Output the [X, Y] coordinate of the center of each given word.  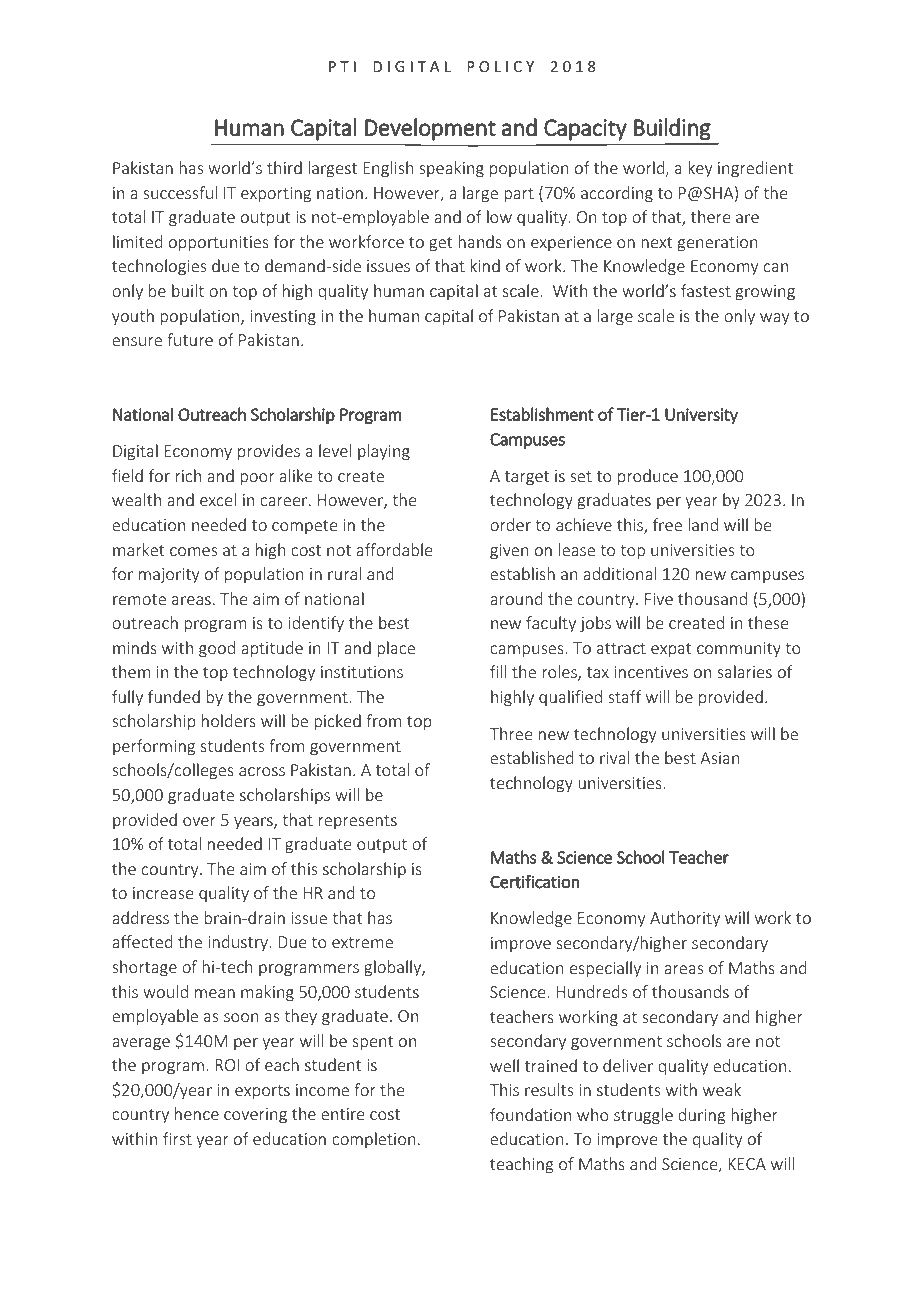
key [700, 169]
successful [180, 192]
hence [197, 1113]
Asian [719, 758]
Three [511, 733]
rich [188, 475]
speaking [451, 169]
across [262, 771]
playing [384, 452]
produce [648, 477]
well [504, 1065]
